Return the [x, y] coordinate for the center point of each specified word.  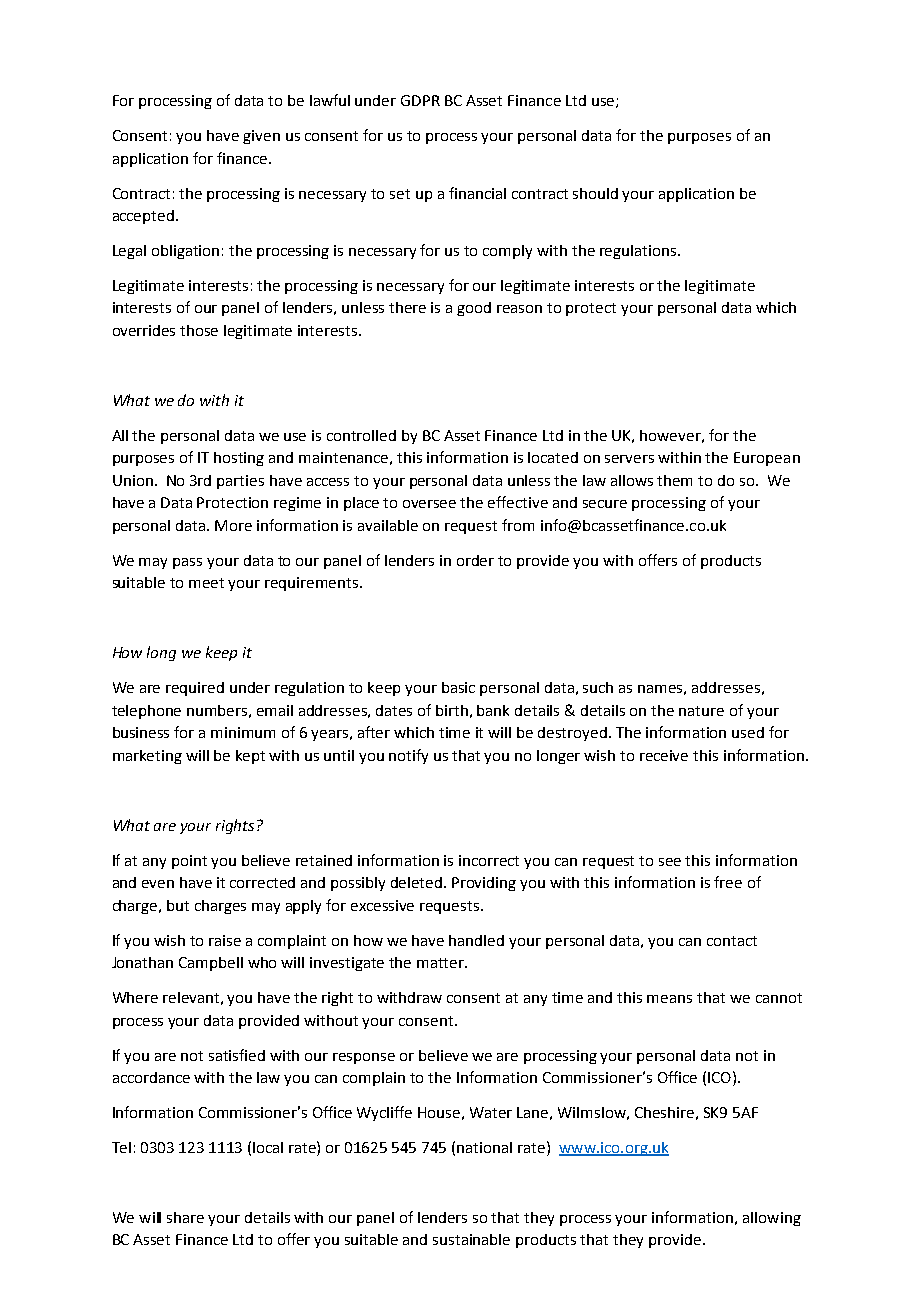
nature [701, 711]
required [195, 689]
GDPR [420, 100]
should [595, 193]
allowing [772, 1219]
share [185, 1217]
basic [458, 687]
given [261, 137]
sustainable [471, 1239]
